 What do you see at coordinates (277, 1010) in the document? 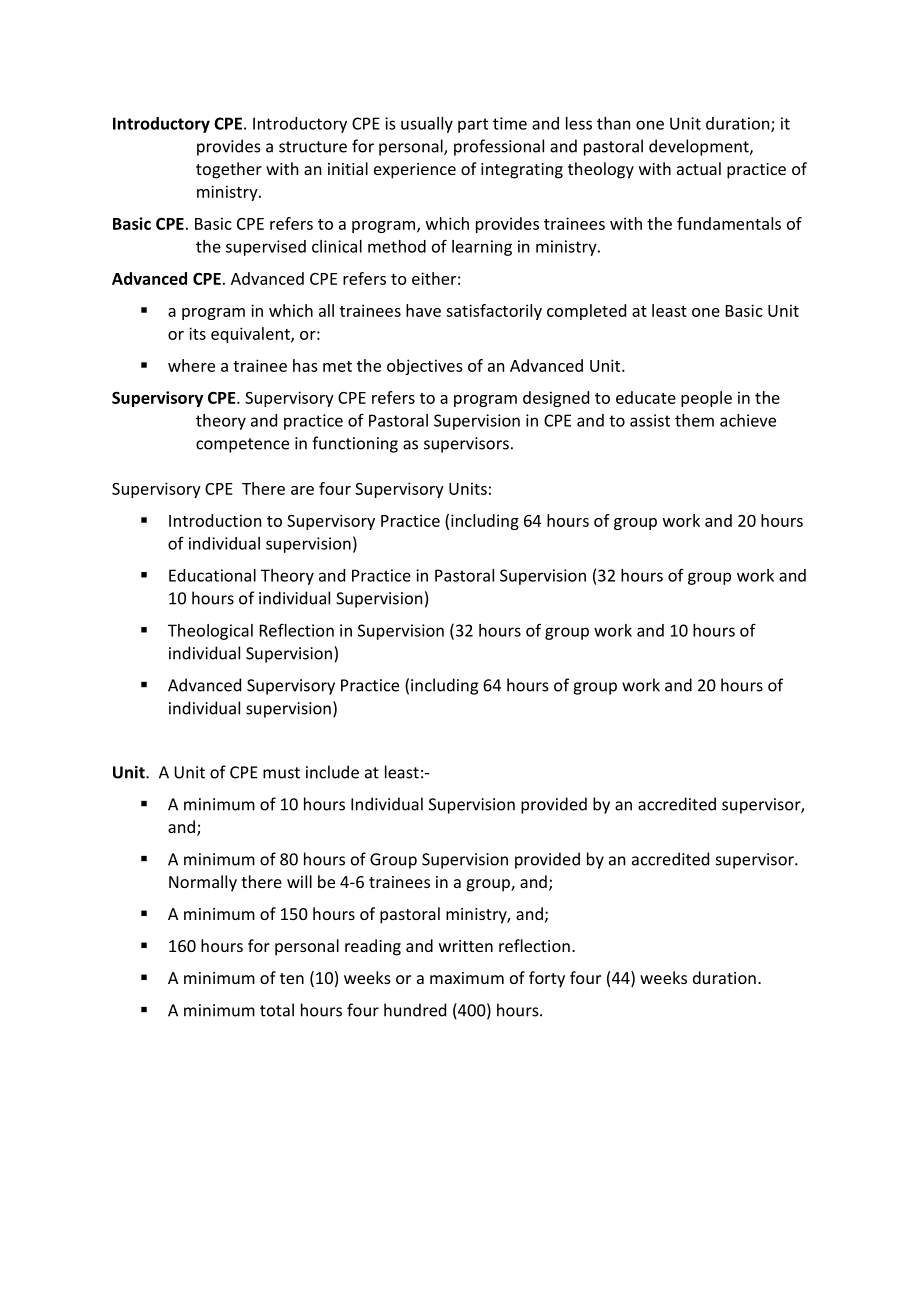
I see `total` at bounding box center [277, 1010].
